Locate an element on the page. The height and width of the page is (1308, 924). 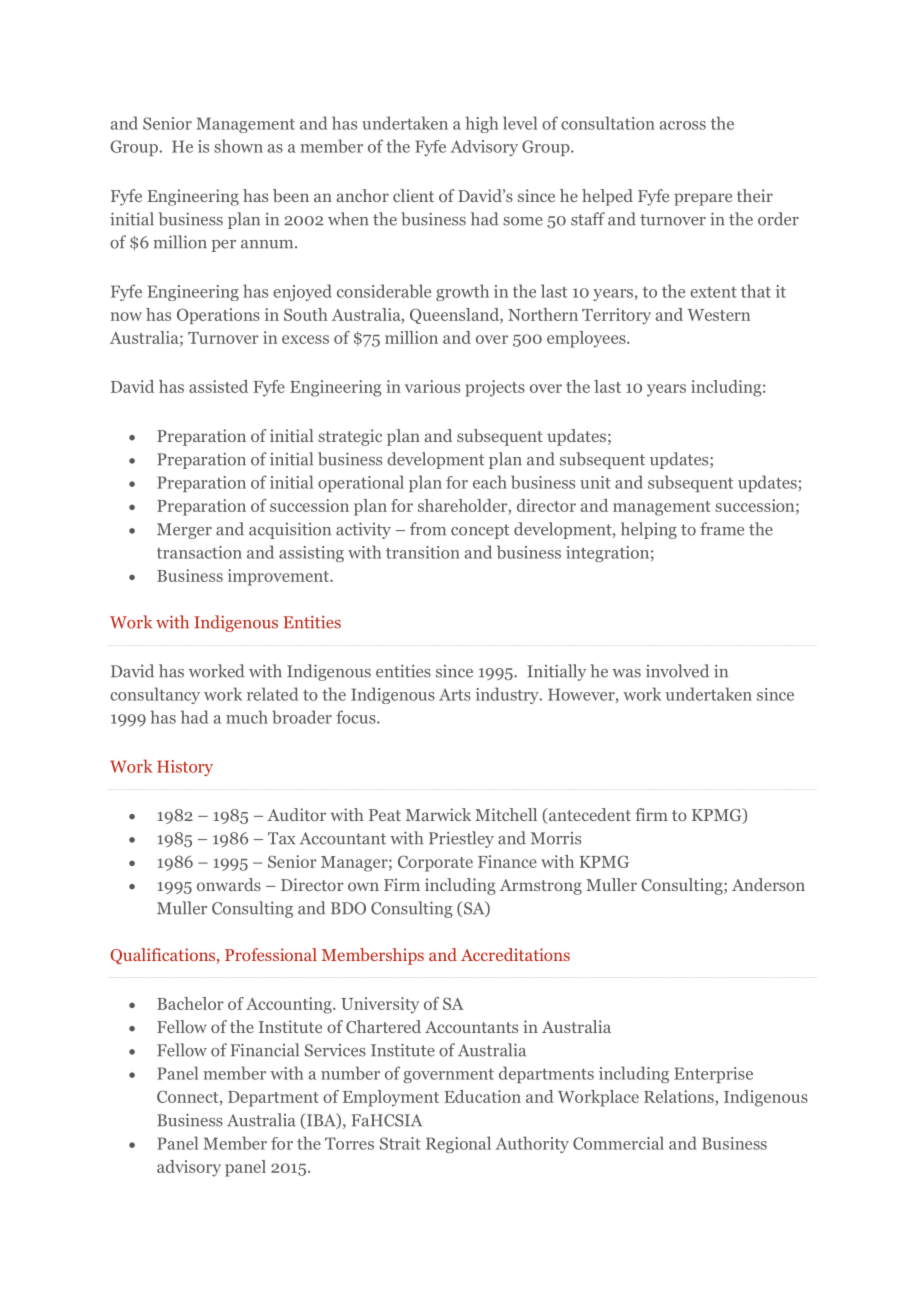
shown is located at coordinates (238, 146).
